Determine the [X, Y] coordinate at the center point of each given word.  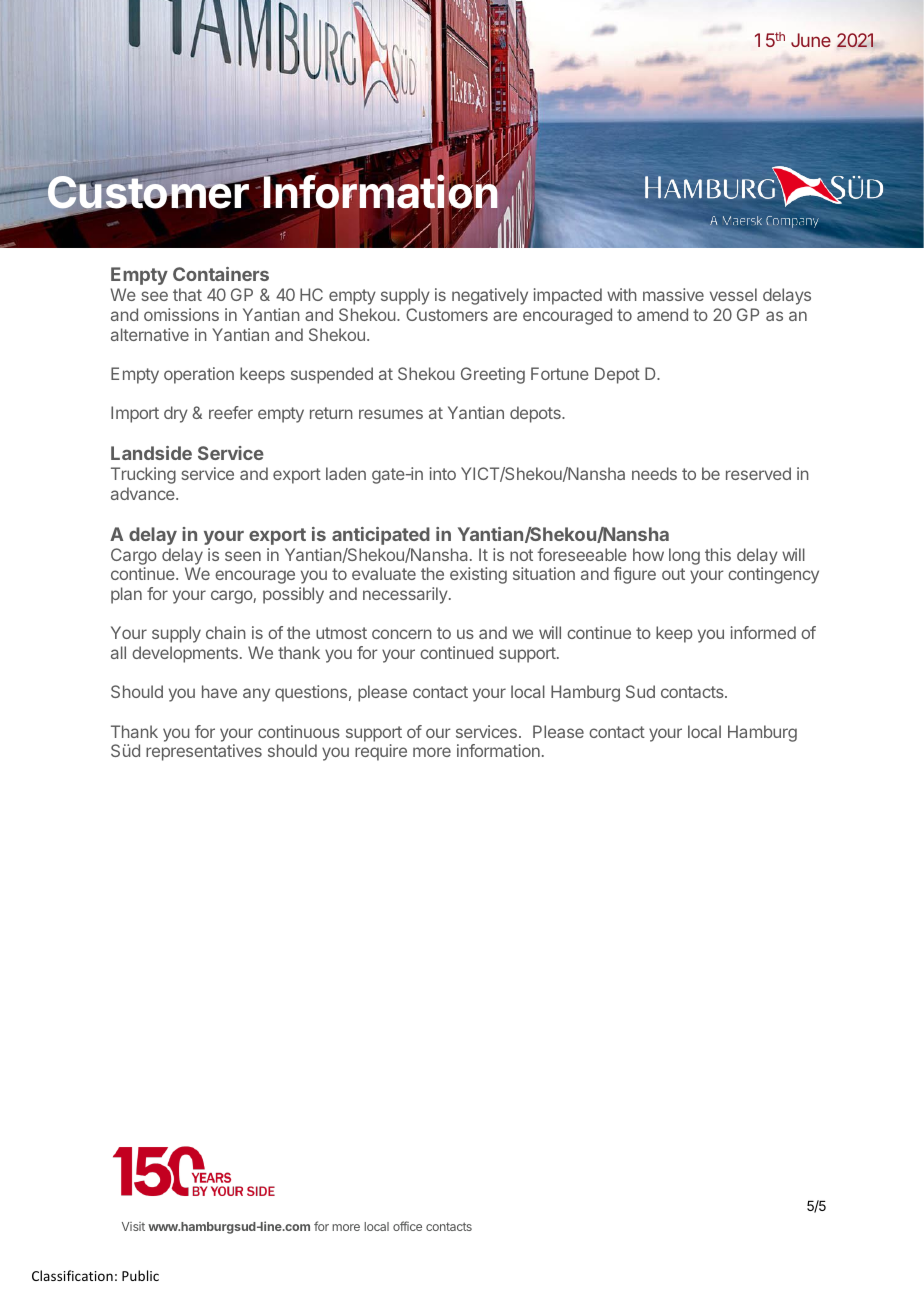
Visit [133, 1226]
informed [763, 632]
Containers [221, 274]
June [811, 40]
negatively [490, 296]
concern [402, 634]
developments [185, 654]
